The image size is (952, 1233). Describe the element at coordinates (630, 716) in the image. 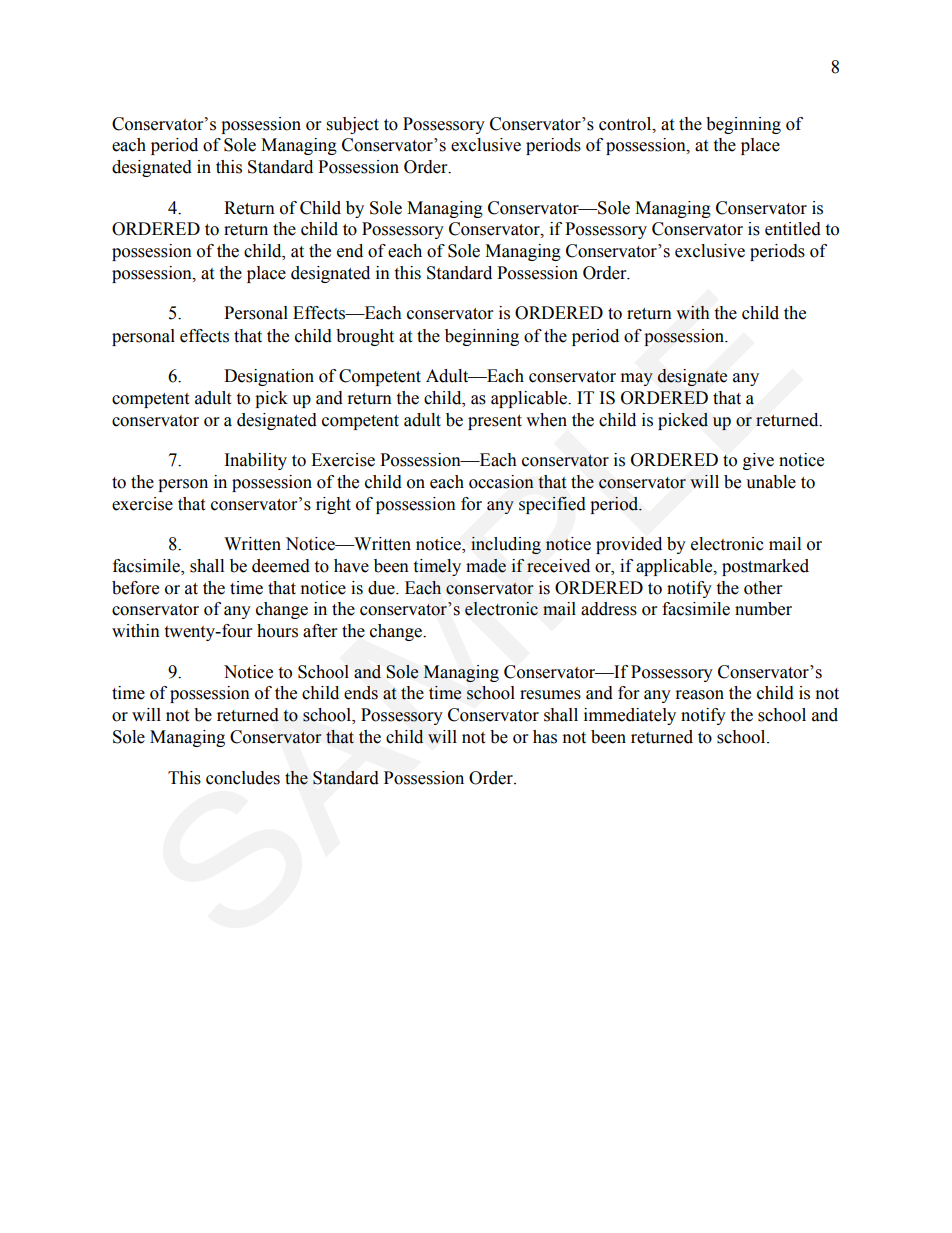

I see `immediately` at that location.
